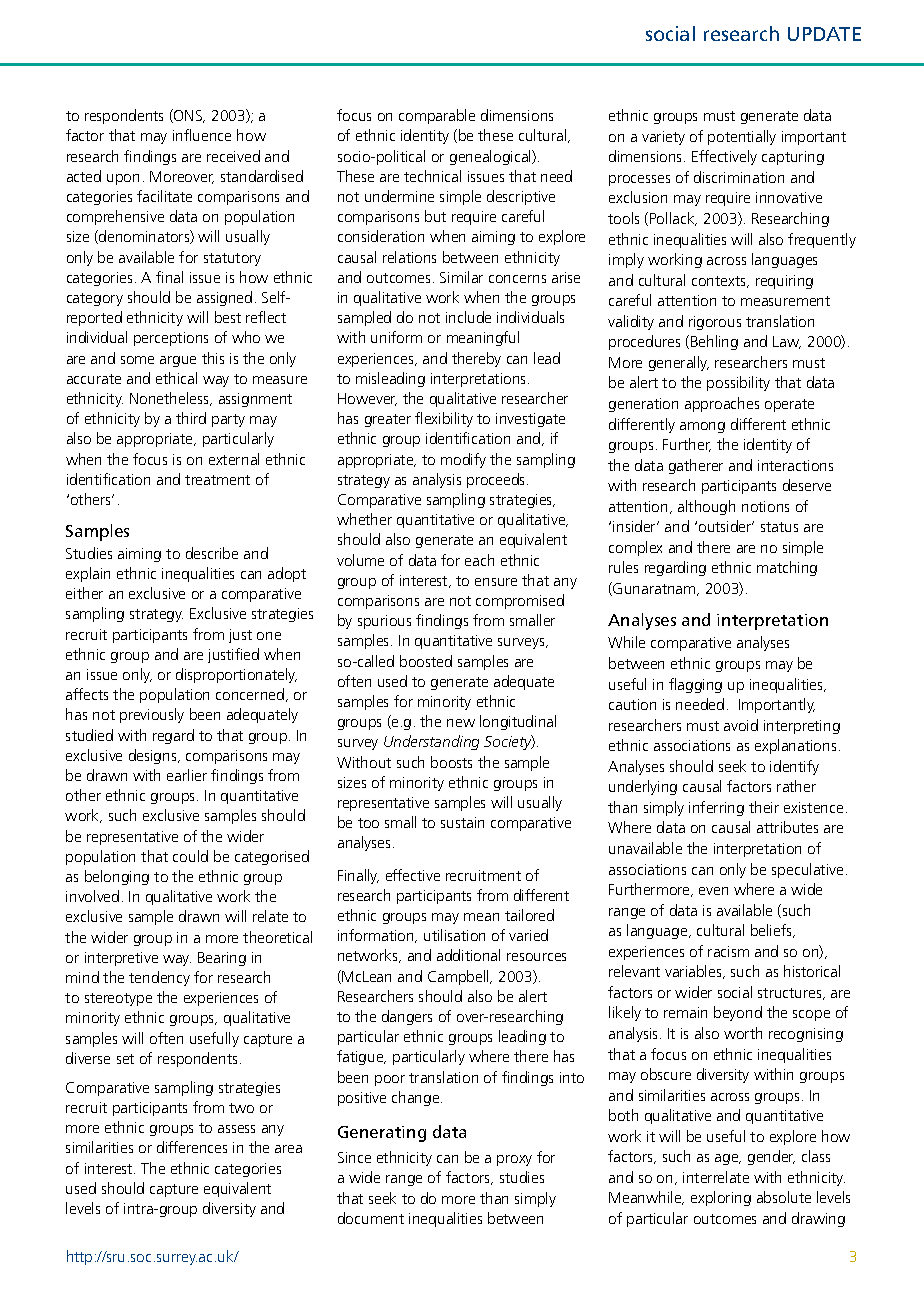 This page has width=924, height=1308. Describe the element at coordinates (462, 822) in the page. I see `sustain` at that location.
